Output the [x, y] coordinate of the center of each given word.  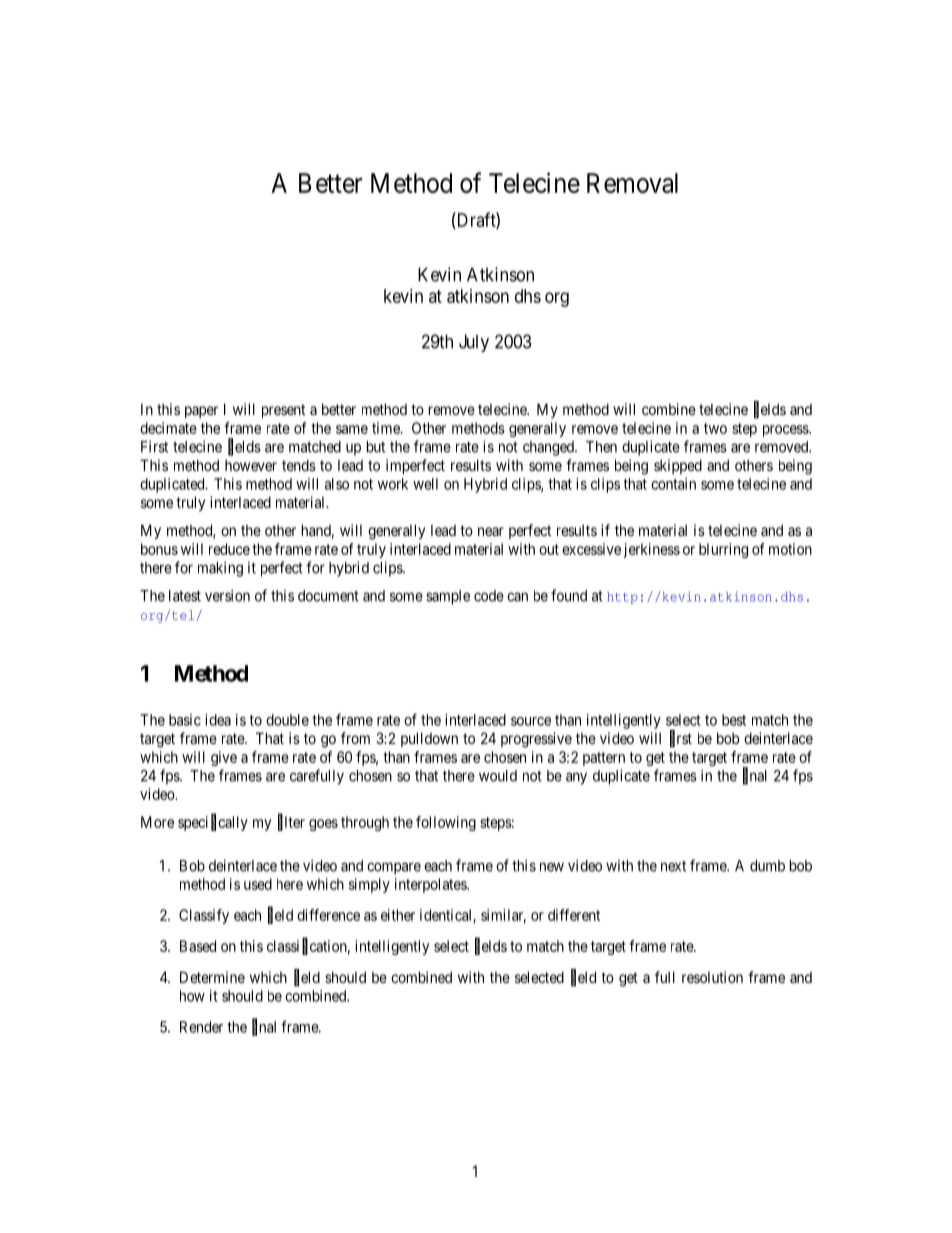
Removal [632, 183]
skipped [678, 466]
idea [218, 720]
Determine [212, 977]
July [474, 343]
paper [201, 412]
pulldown [429, 739]
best [734, 720]
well [425, 484]
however [251, 465]
